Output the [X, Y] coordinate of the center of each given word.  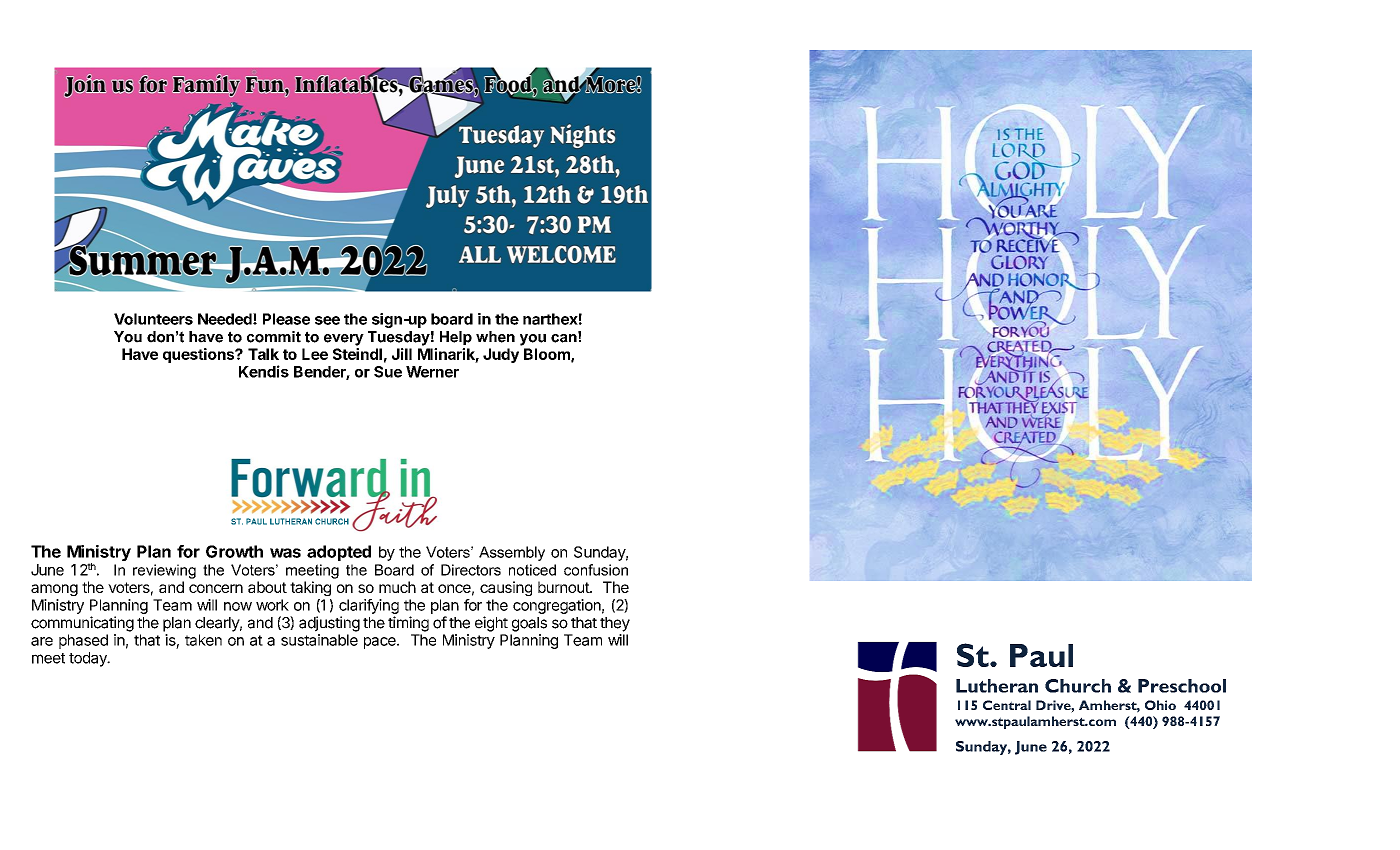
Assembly [512, 553]
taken [203, 640]
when [495, 337]
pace [381, 643]
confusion [596, 570]
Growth [234, 551]
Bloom [548, 355]
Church [1078, 686]
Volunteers [153, 319]
